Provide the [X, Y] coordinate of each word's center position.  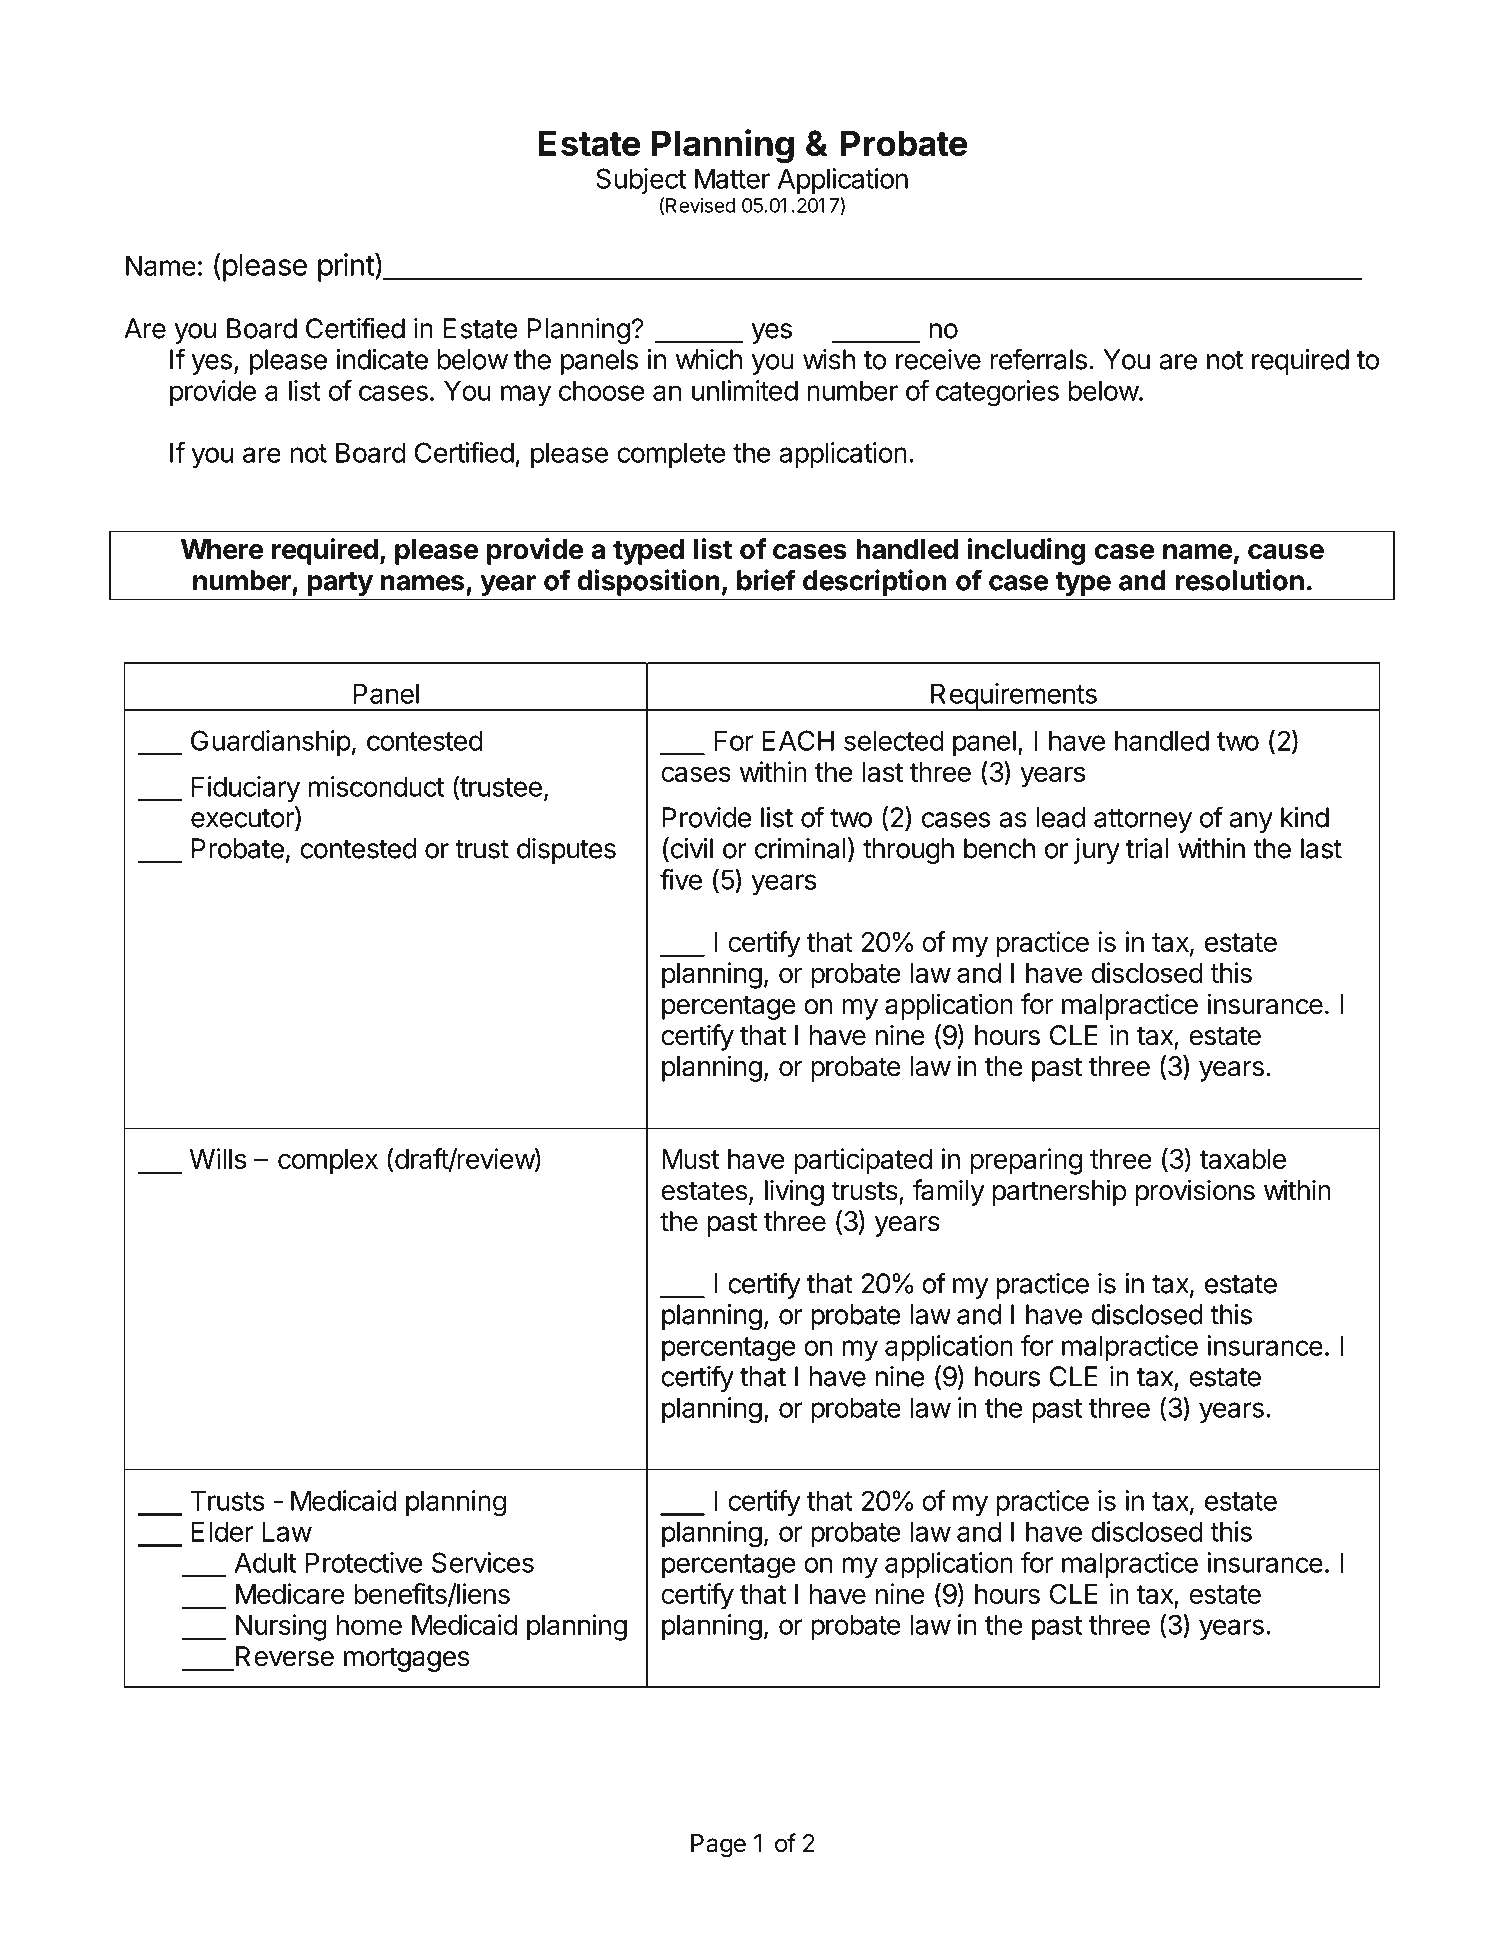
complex [328, 1162]
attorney [1143, 821]
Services [483, 1562]
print [346, 267]
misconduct [376, 786]
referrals [1039, 359]
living [794, 1192]
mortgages [406, 1659]
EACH [798, 740]
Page [718, 1846]
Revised [700, 205]
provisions [1195, 1192]
